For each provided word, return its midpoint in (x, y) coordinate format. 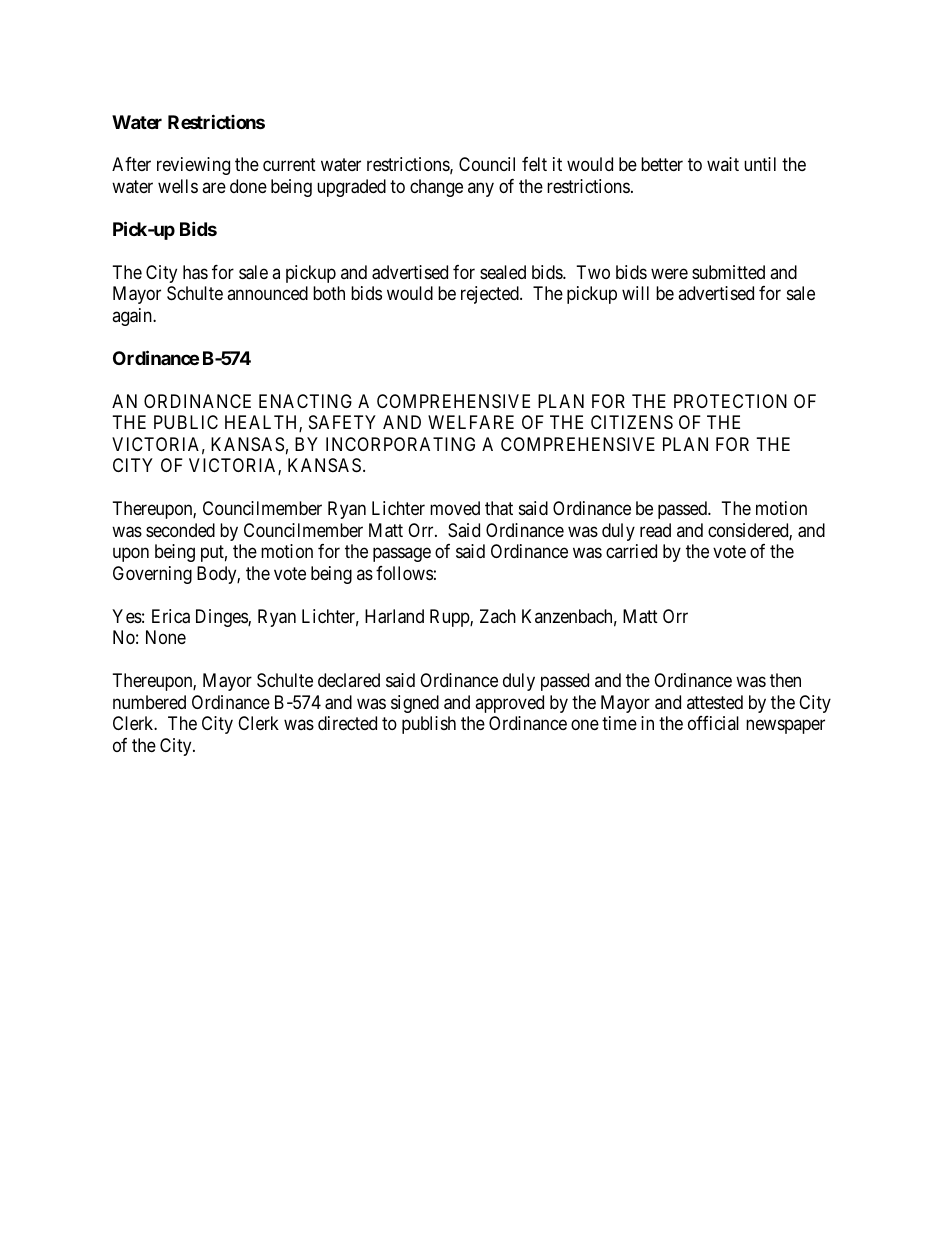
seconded (180, 530)
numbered (149, 702)
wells (178, 186)
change (436, 188)
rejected (491, 295)
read (655, 530)
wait (723, 164)
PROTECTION (730, 401)
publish (429, 725)
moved (455, 508)
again (133, 317)
